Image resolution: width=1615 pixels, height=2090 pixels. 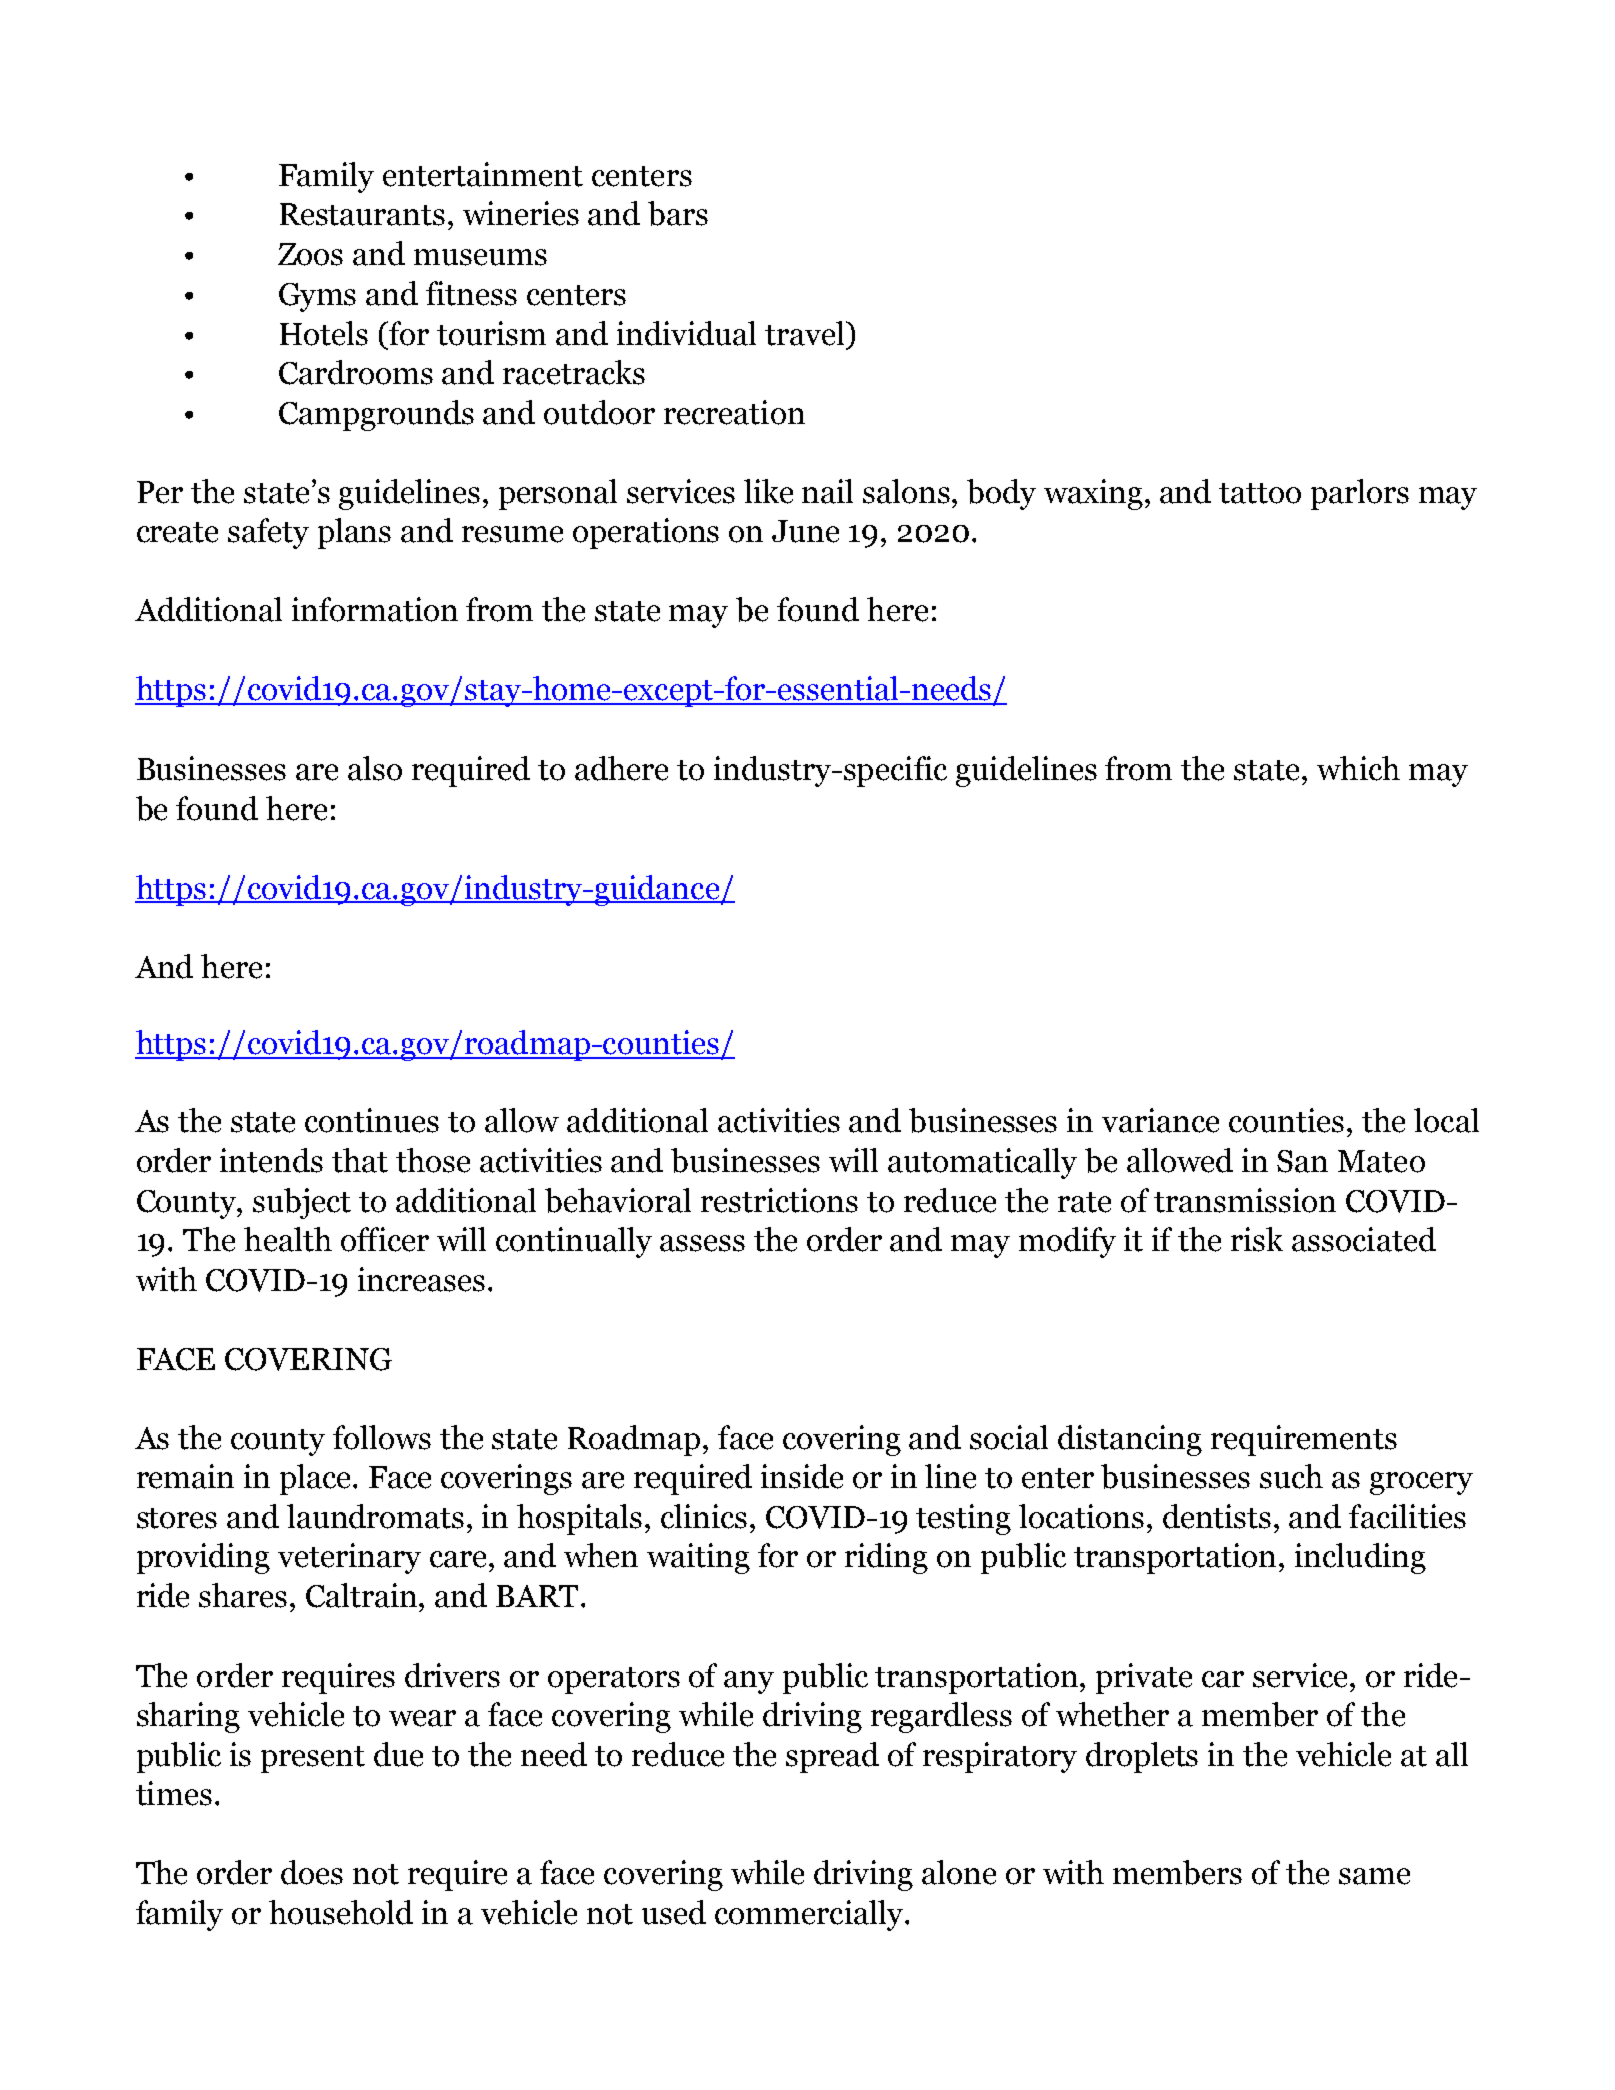 I want to click on risk, so click(x=1257, y=1239).
